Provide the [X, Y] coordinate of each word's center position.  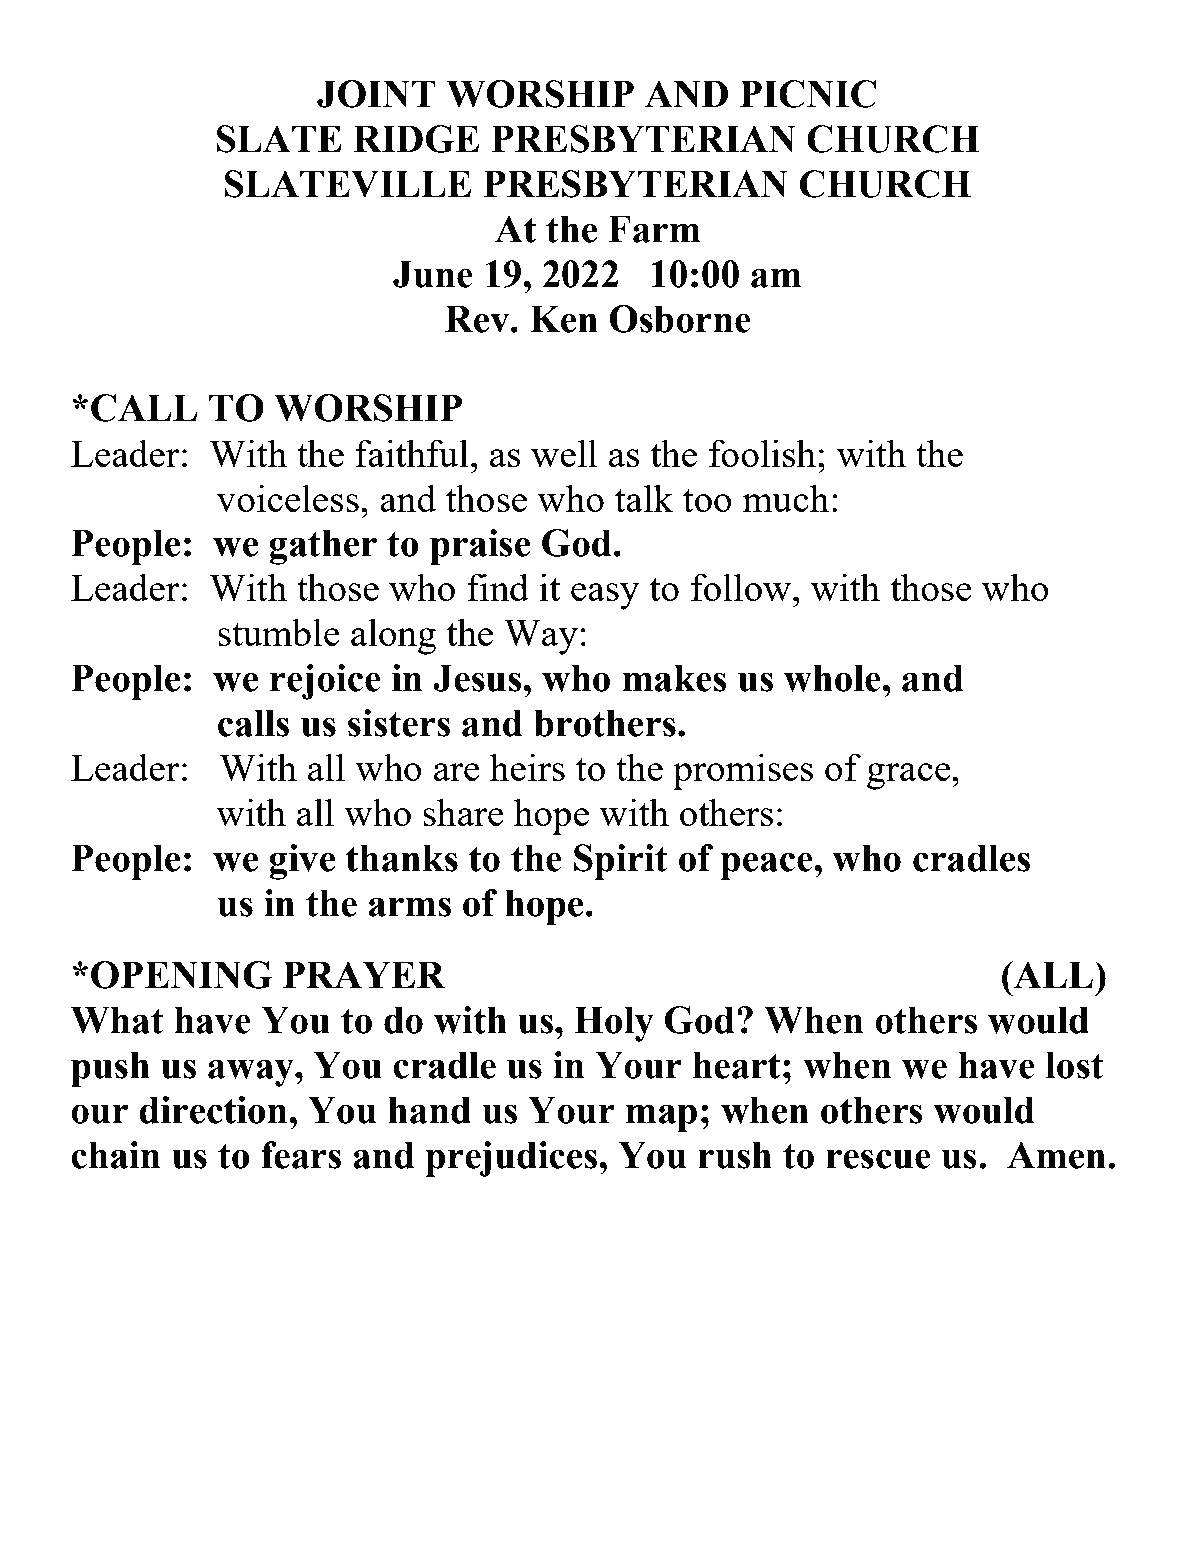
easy [605, 596]
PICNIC [808, 94]
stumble [279, 632]
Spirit [621, 862]
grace [910, 776]
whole [832, 678]
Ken [564, 319]
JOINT [376, 94]
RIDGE [416, 139]
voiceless [287, 498]
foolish [762, 453]
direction [214, 1110]
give [302, 862]
